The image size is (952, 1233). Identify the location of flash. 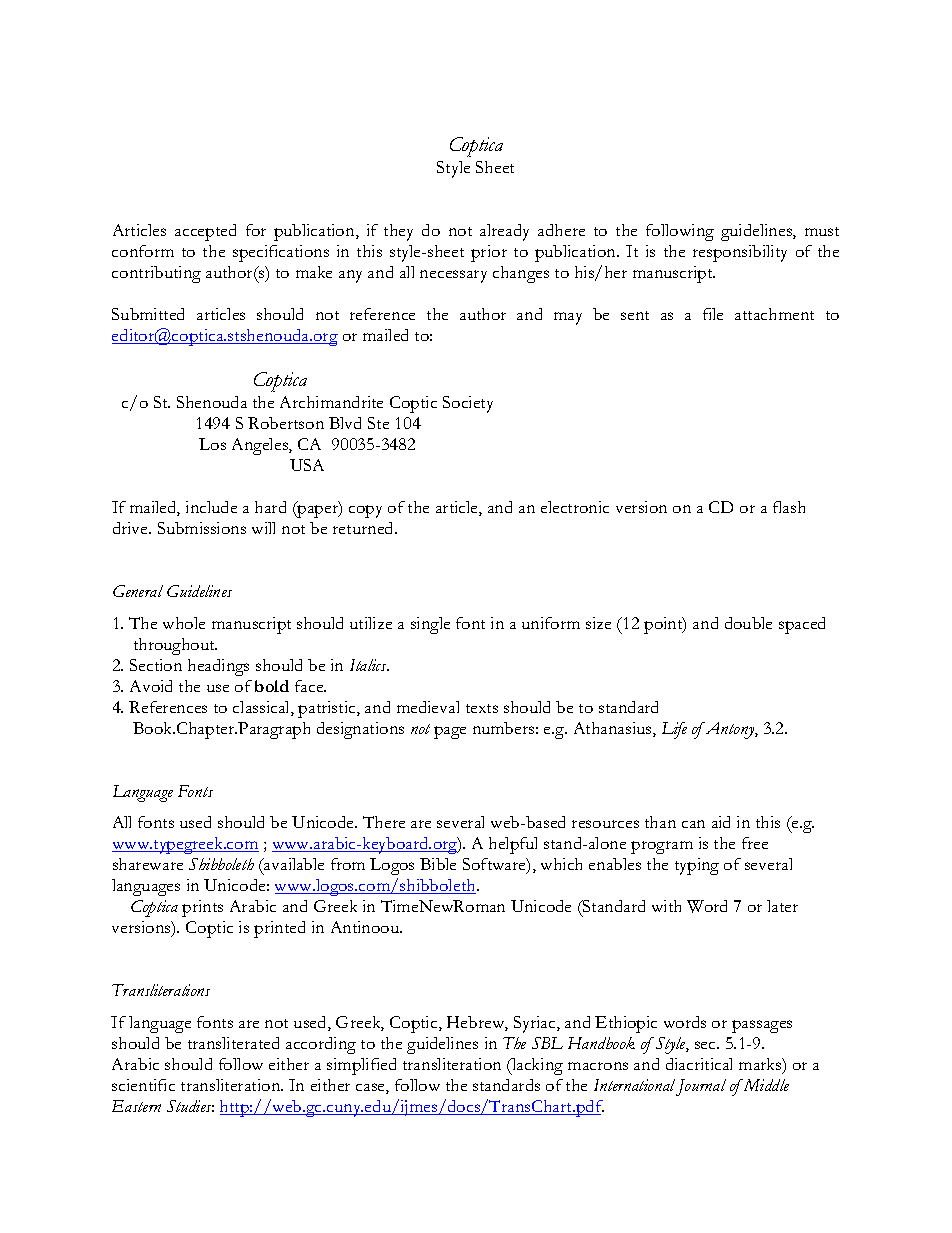
(789, 507).
